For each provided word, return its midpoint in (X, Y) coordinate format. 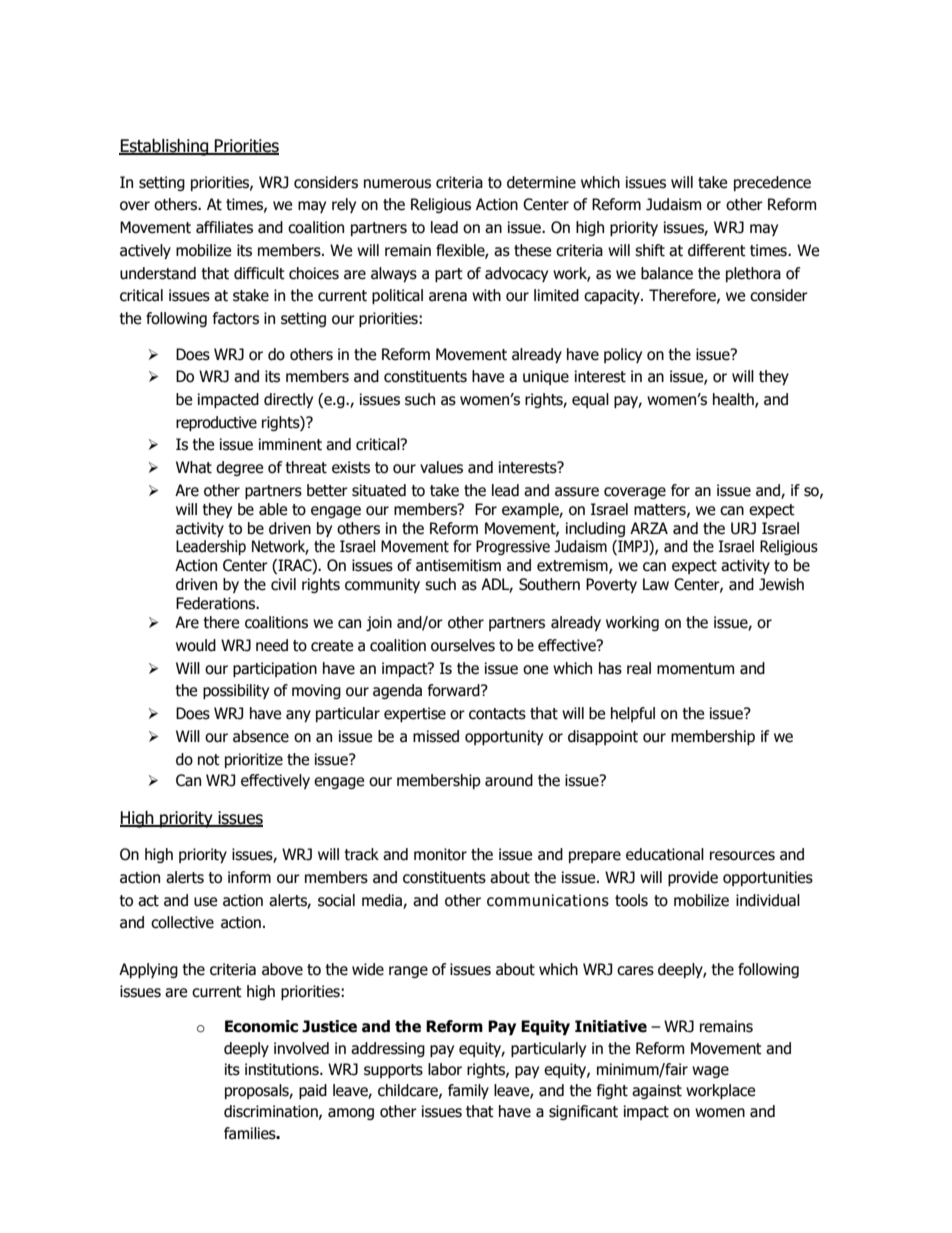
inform (249, 877)
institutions (283, 1069)
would (196, 645)
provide (693, 878)
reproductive (216, 423)
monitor (440, 854)
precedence (772, 183)
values (441, 467)
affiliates (224, 227)
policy (623, 355)
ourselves (463, 645)
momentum (695, 669)
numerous (397, 184)
